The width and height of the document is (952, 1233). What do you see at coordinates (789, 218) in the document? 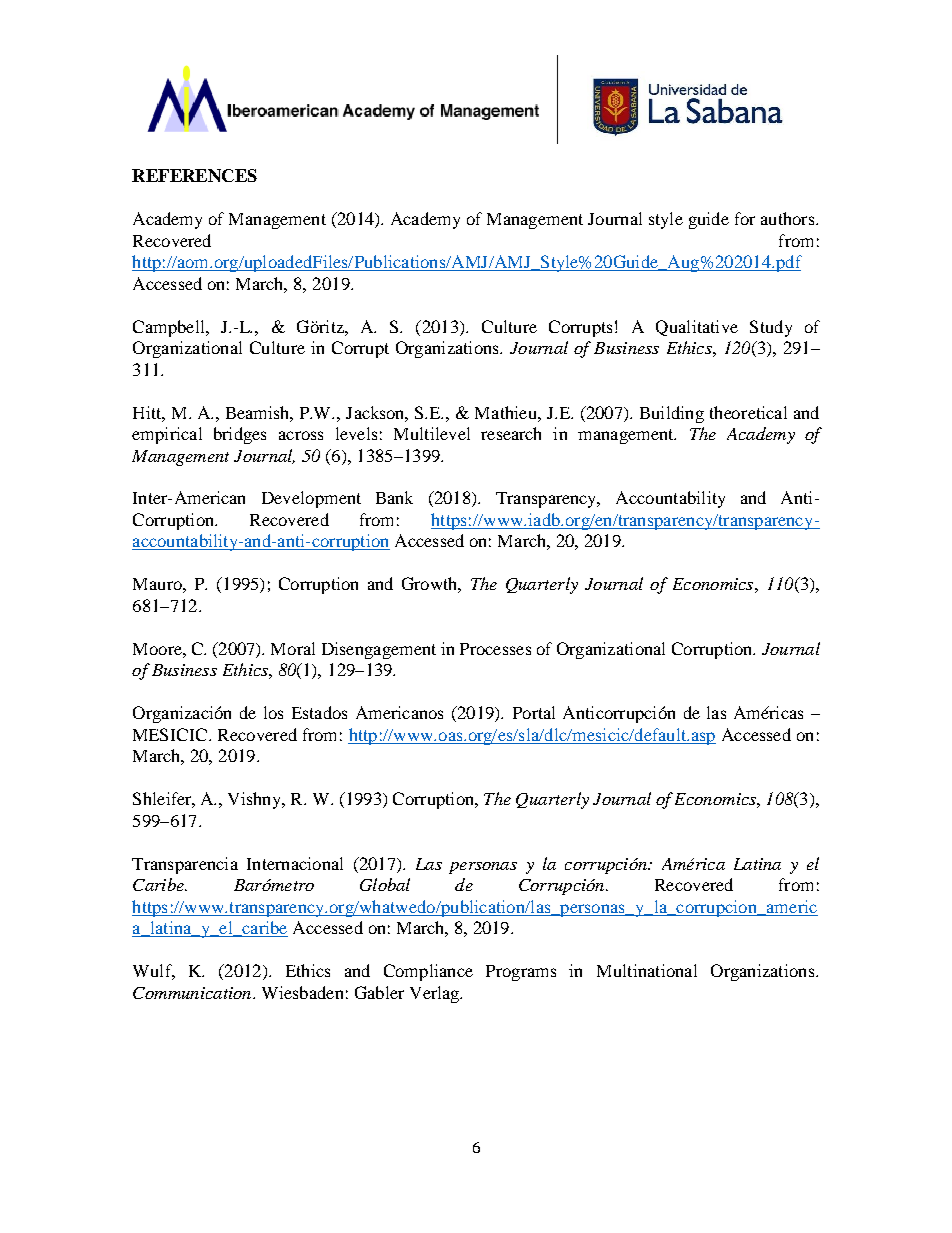
I see `authors` at bounding box center [789, 218].
